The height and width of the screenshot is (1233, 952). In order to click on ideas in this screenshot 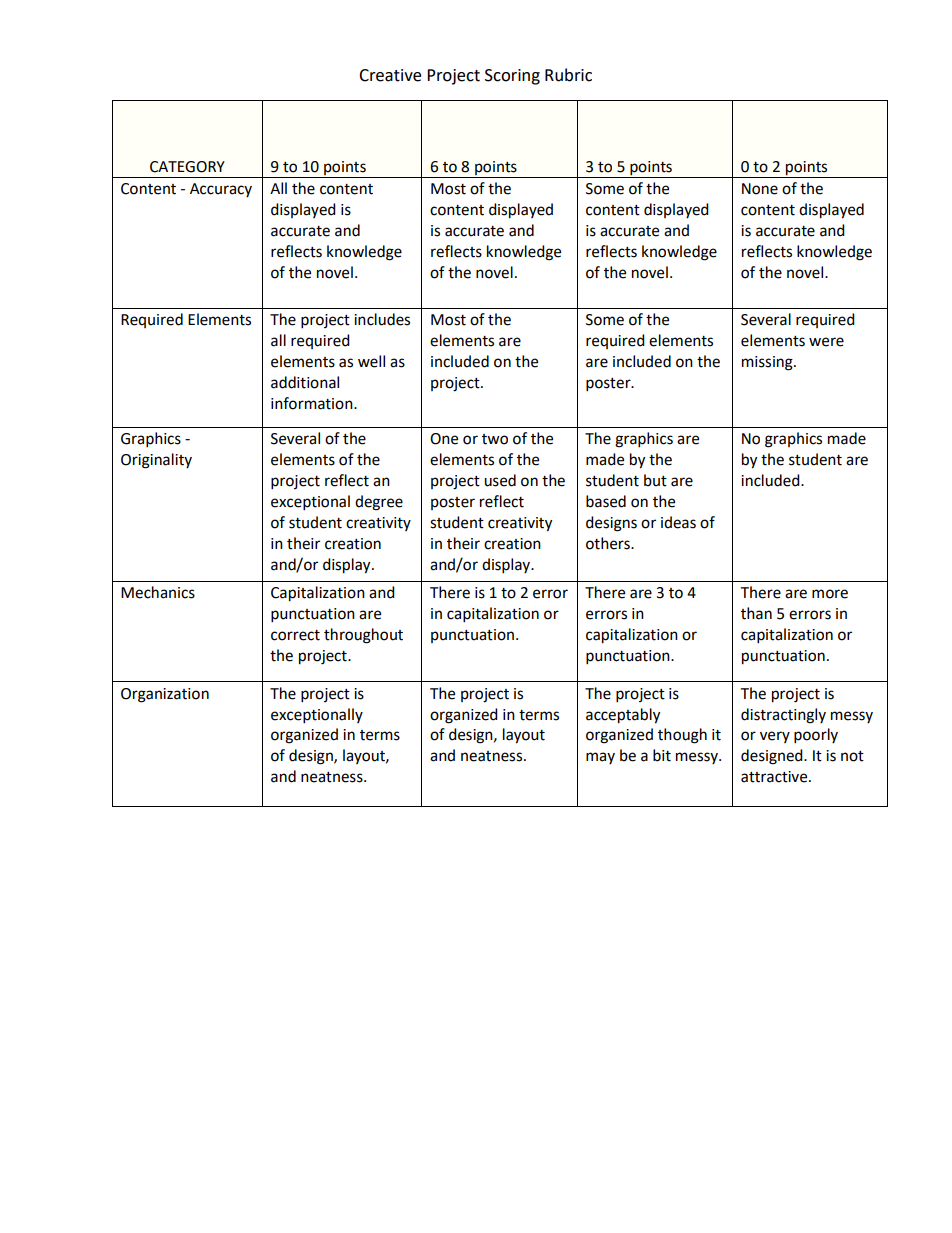, I will do `click(678, 522)`.
